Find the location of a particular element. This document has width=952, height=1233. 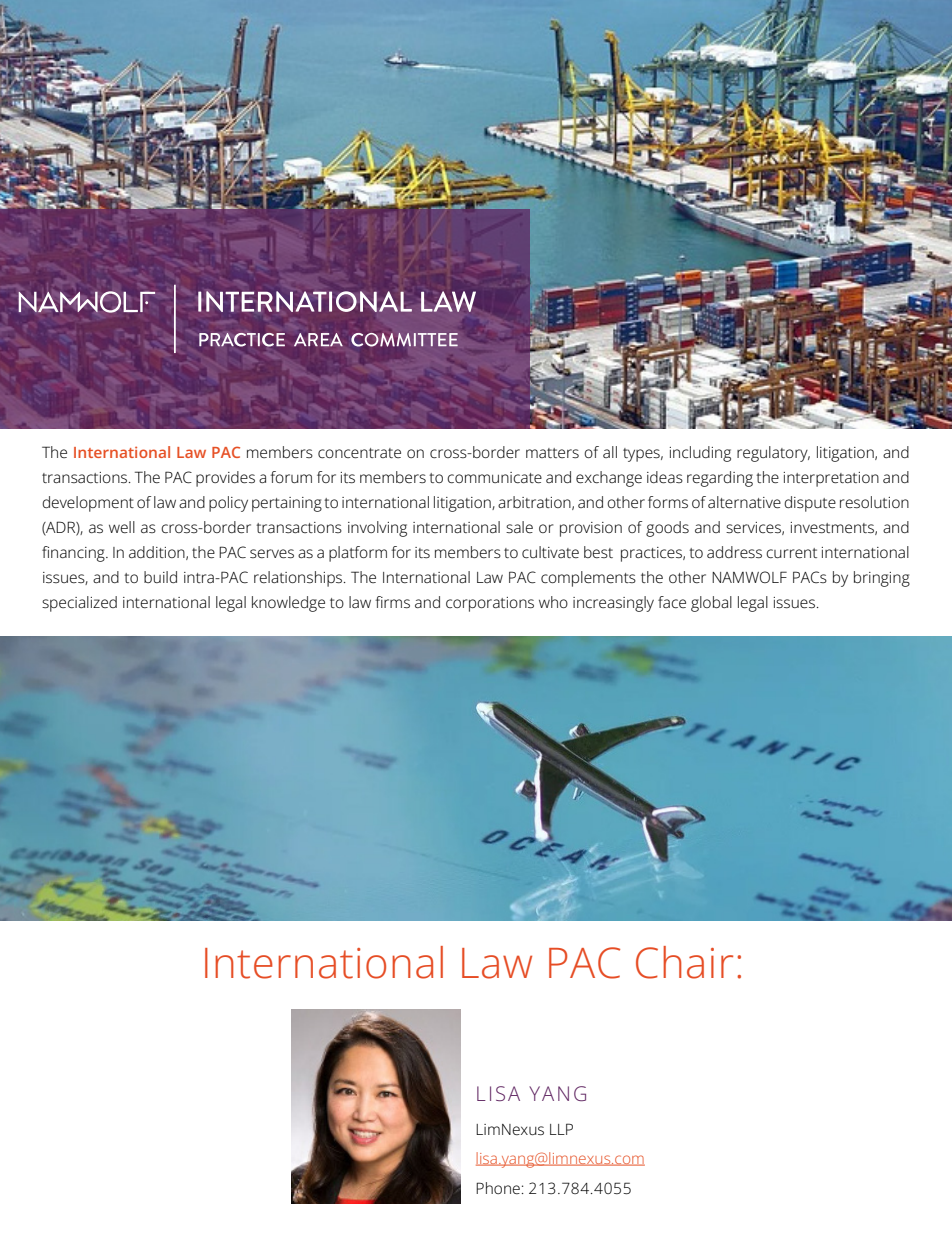

regulatory is located at coordinates (773, 454).
